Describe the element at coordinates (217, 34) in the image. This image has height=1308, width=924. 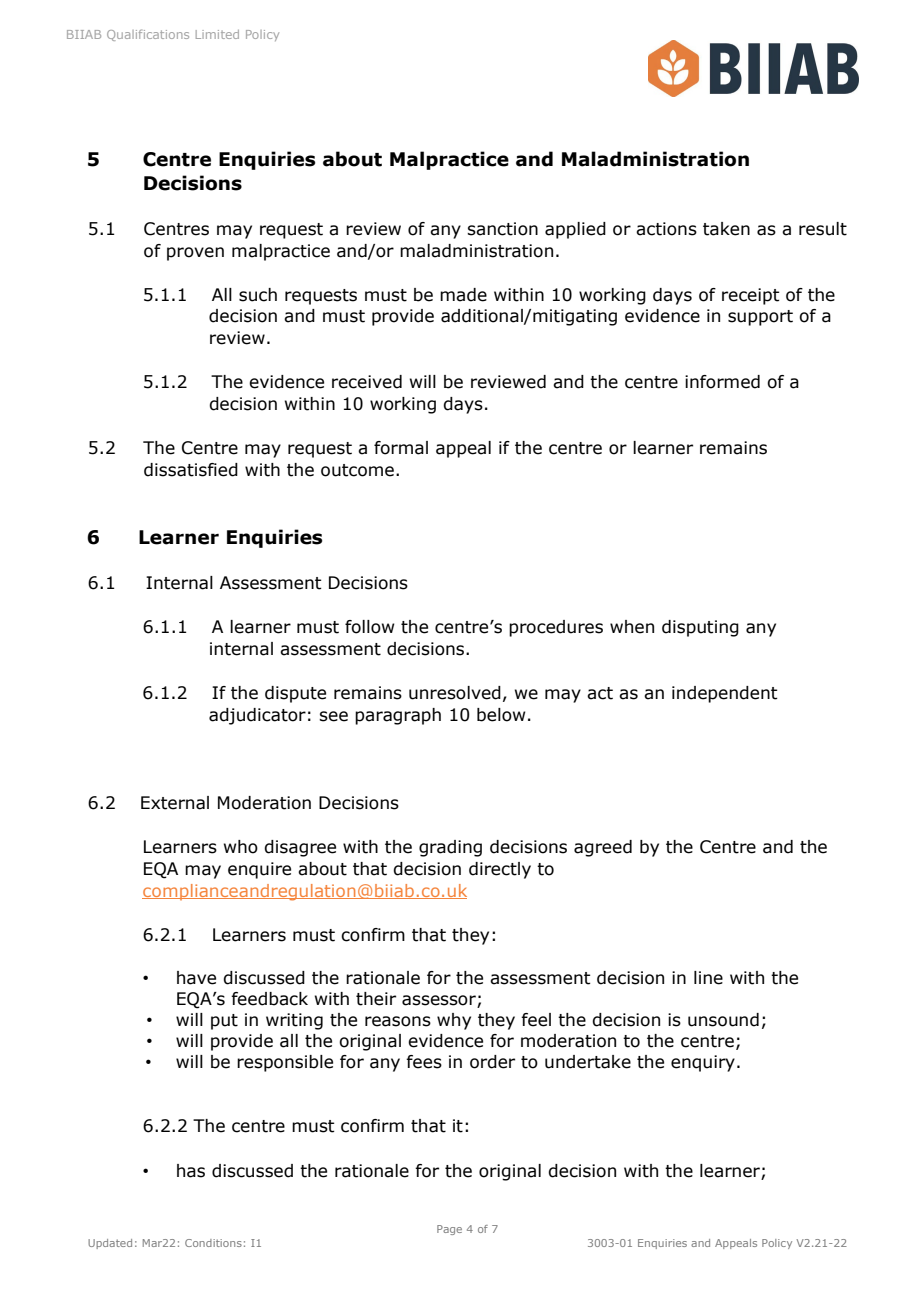
I see `Limited` at that location.
